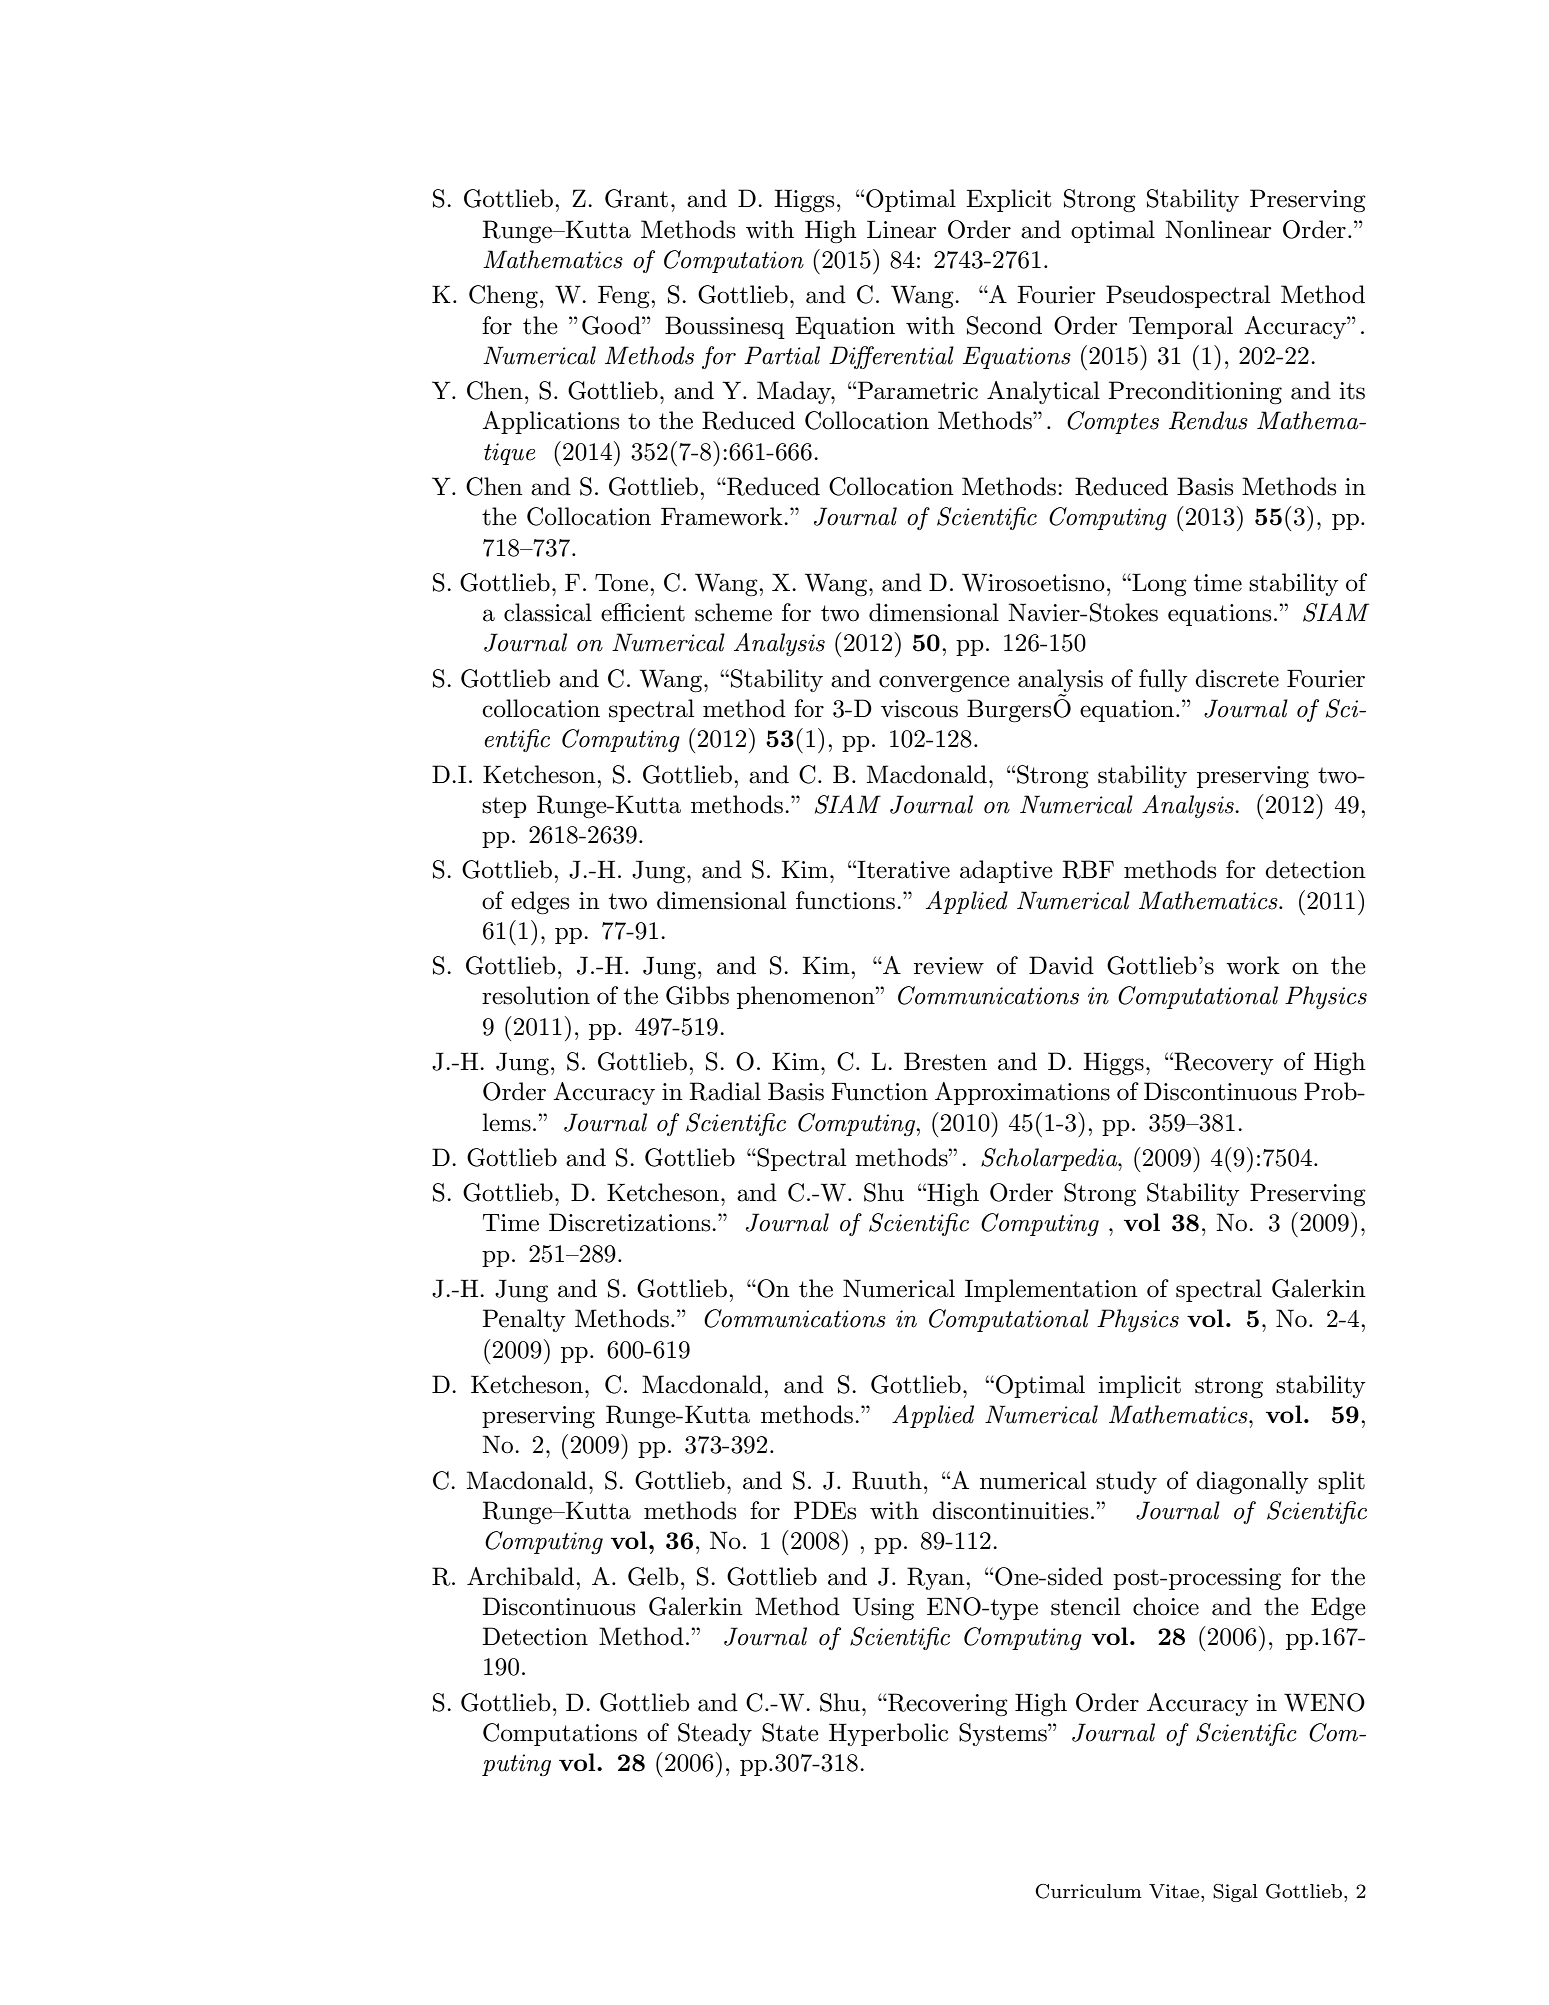 The height and width of the screenshot is (2005, 1549). I want to click on Steady, so click(715, 1734).
